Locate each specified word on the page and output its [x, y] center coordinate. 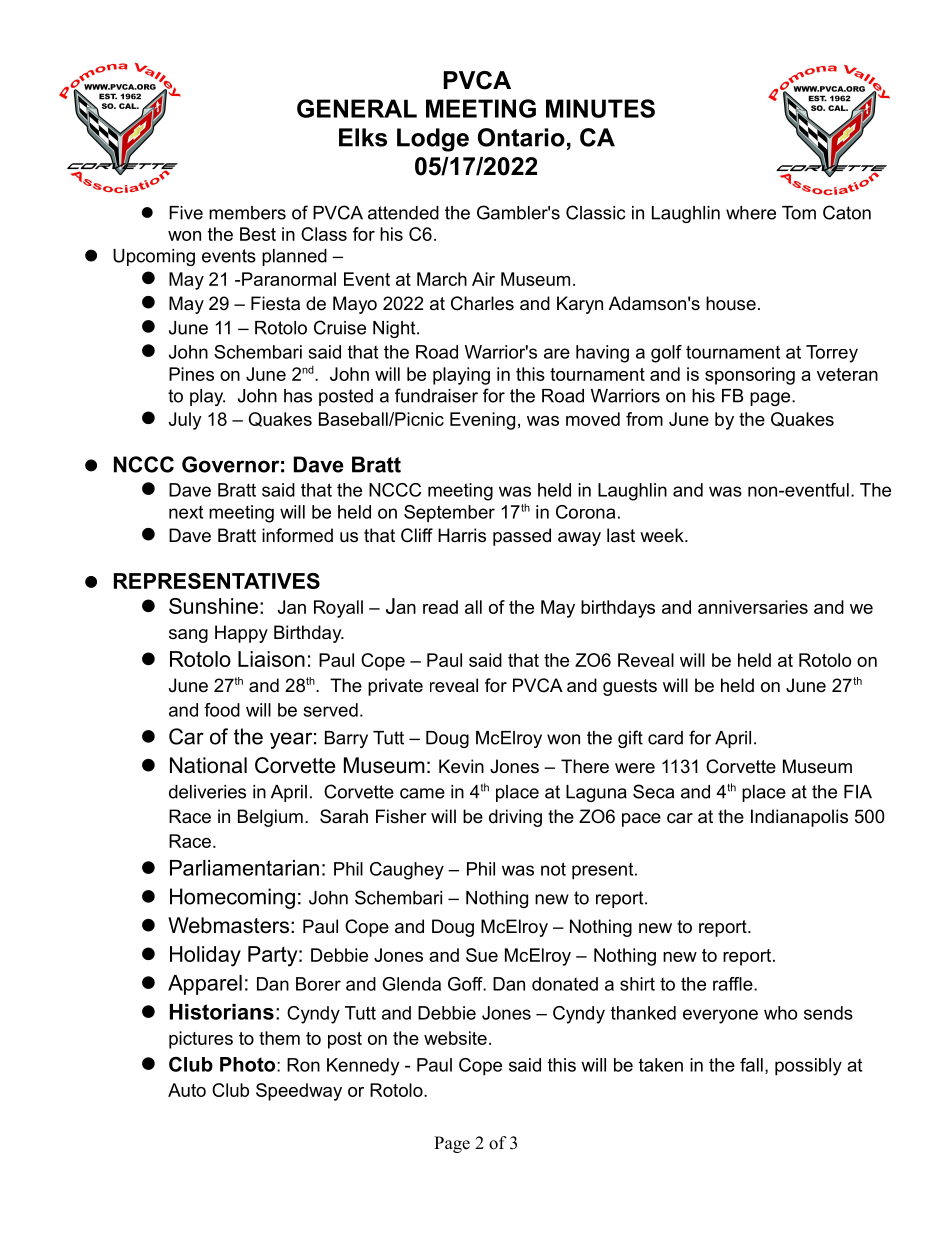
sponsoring [750, 376]
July [185, 421]
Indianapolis [799, 818]
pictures [201, 1040]
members [247, 213]
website [455, 1038]
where [751, 213]
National [208, 765]
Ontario [521, 137]
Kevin [461, 766]
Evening [482, 421]
